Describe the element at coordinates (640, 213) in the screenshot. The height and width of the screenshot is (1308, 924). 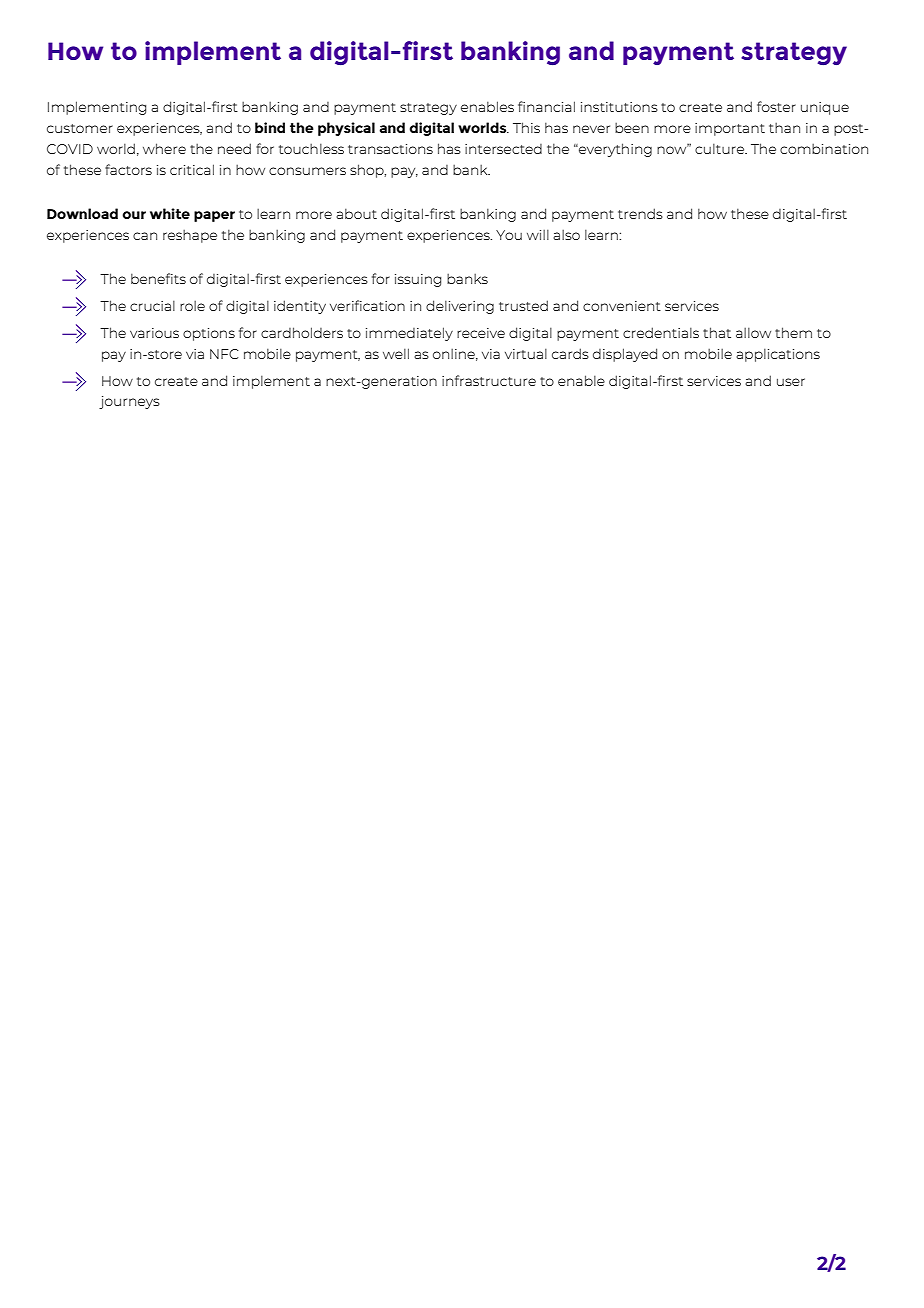
I see `trends` at that location.
